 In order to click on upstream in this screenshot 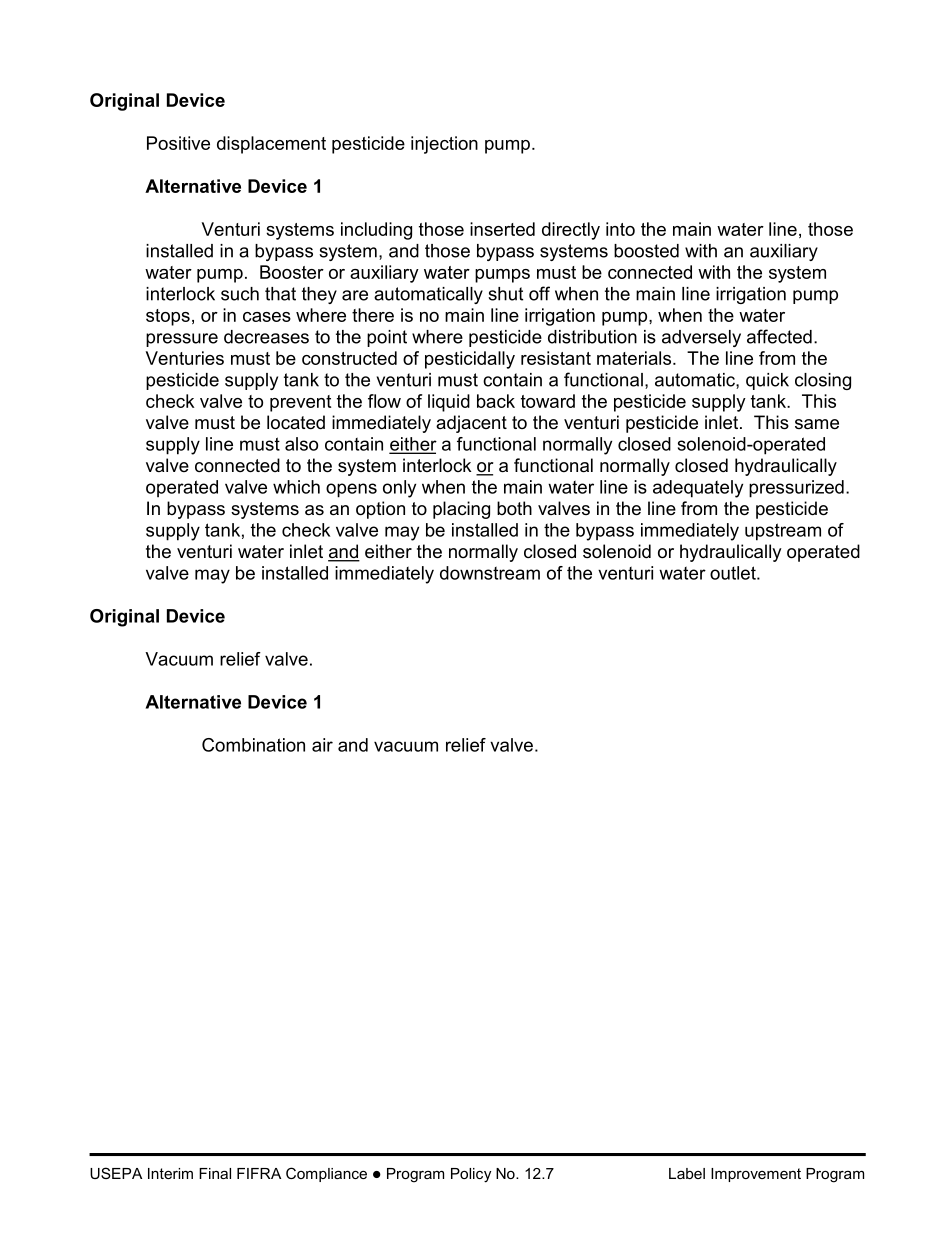, I will do `click(783, 532)`.
